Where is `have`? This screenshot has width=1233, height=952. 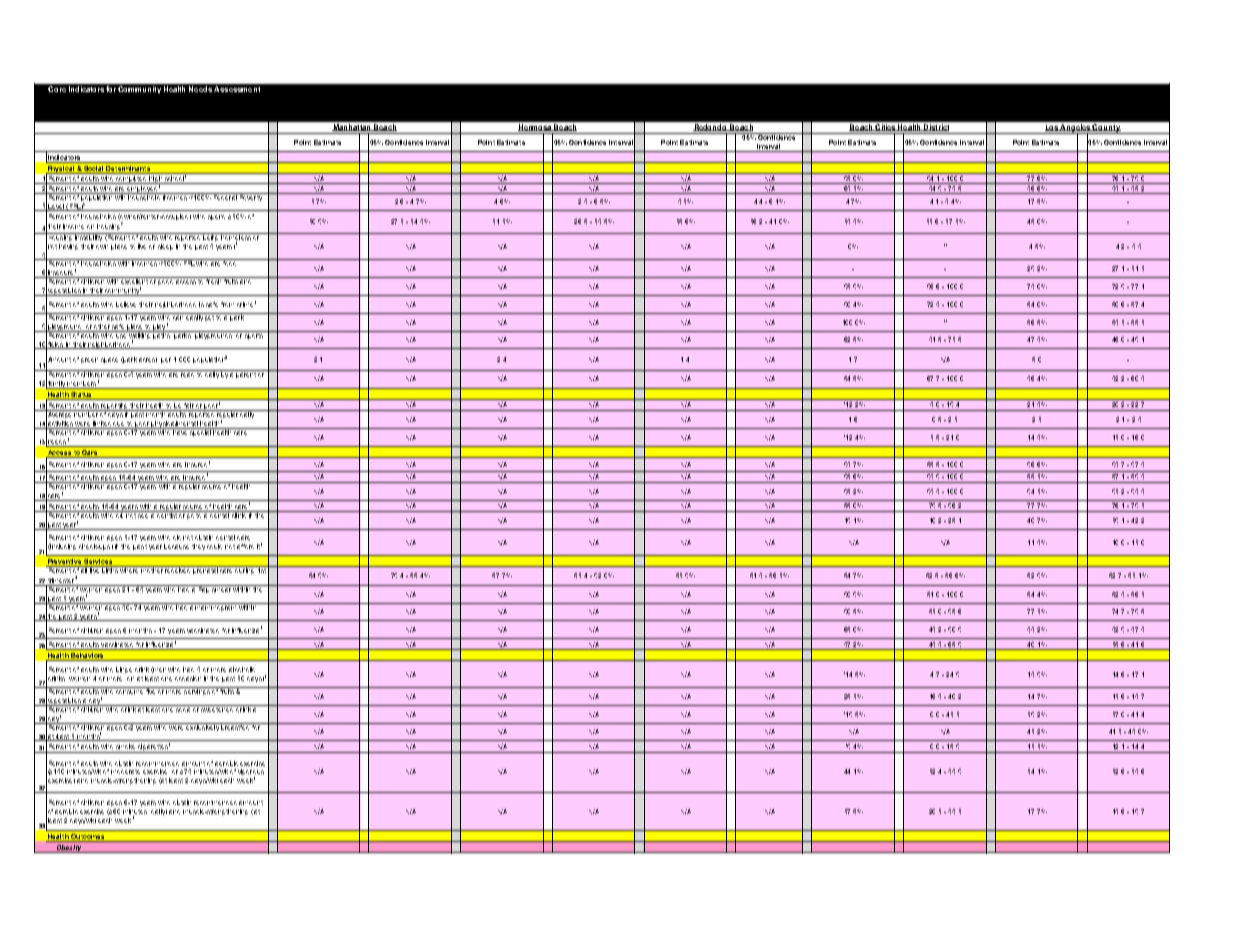 have is located at coordinates (181, 431).
